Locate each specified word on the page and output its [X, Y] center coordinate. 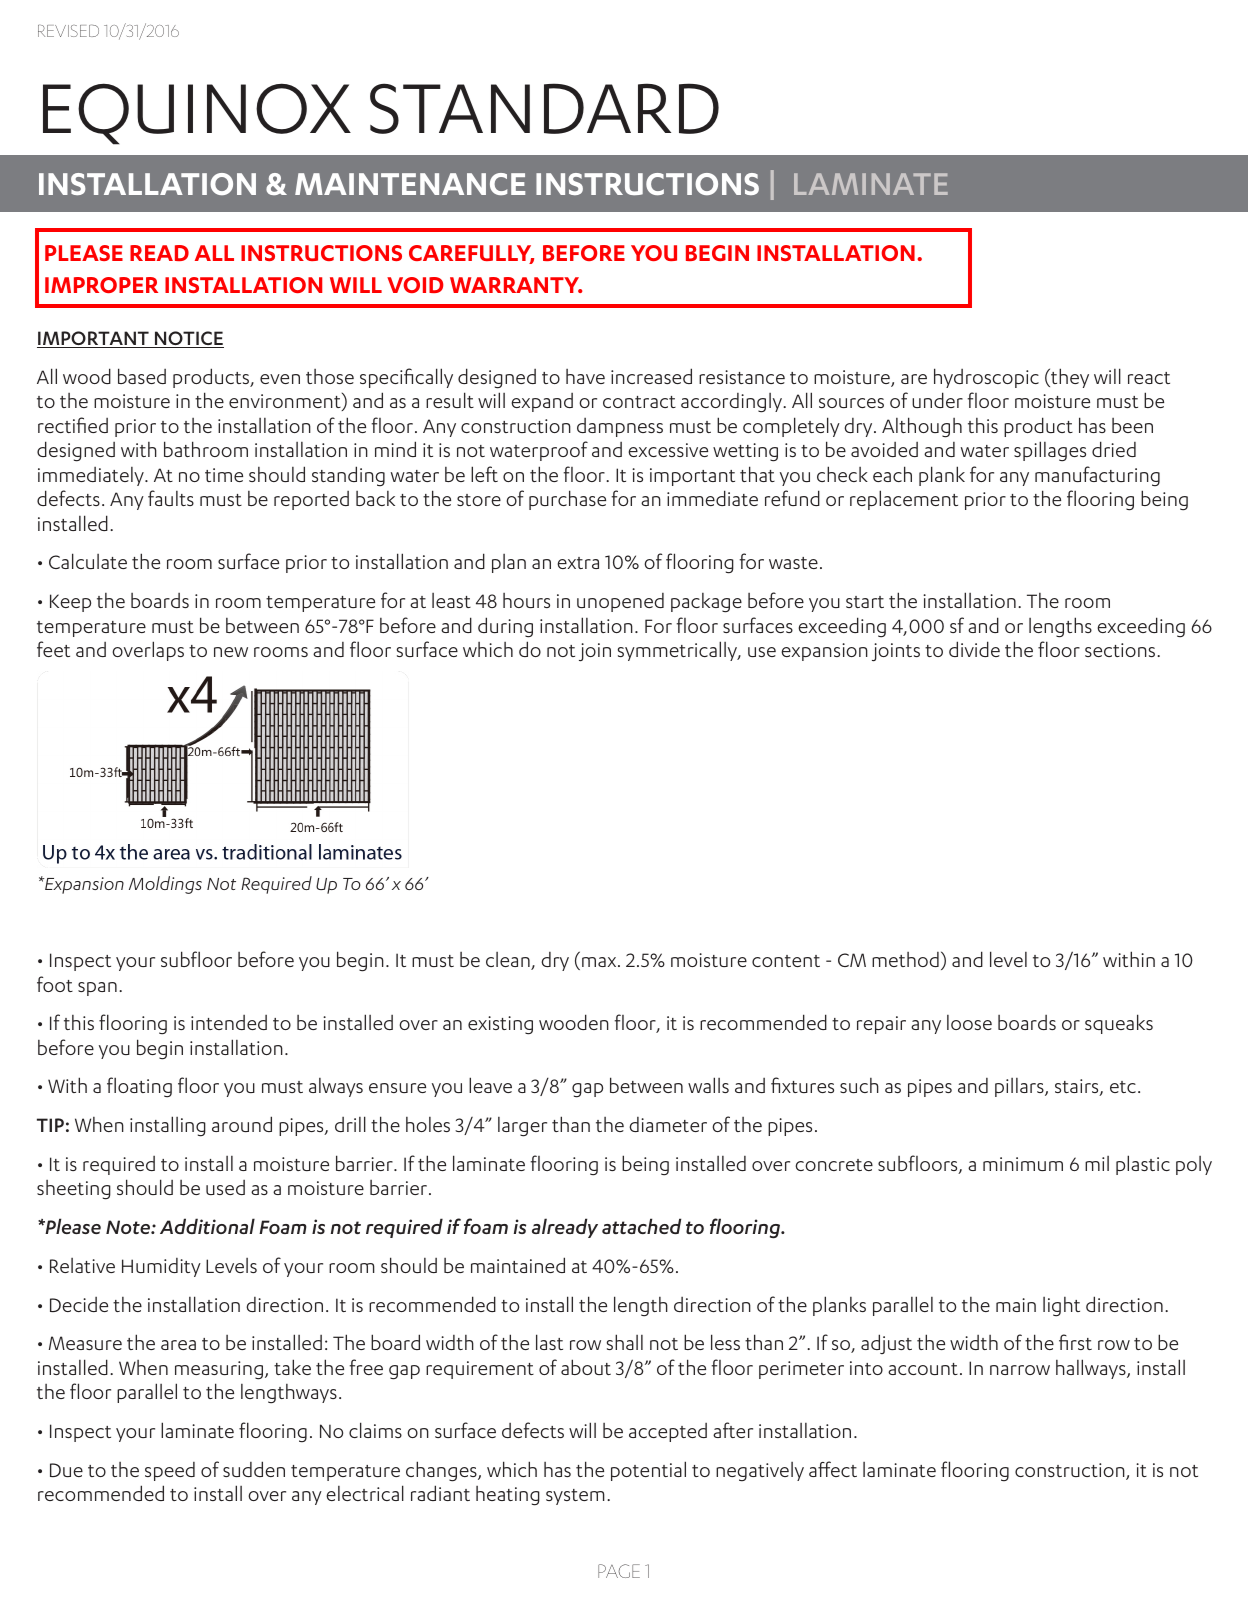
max [600, 962]
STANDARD [544, 108]
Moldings [165, 885]
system [575, 1497]
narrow [1020, 1370]
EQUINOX [197, 114]
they [1069, 378]
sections [1121, 650]
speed [170, 1471]
